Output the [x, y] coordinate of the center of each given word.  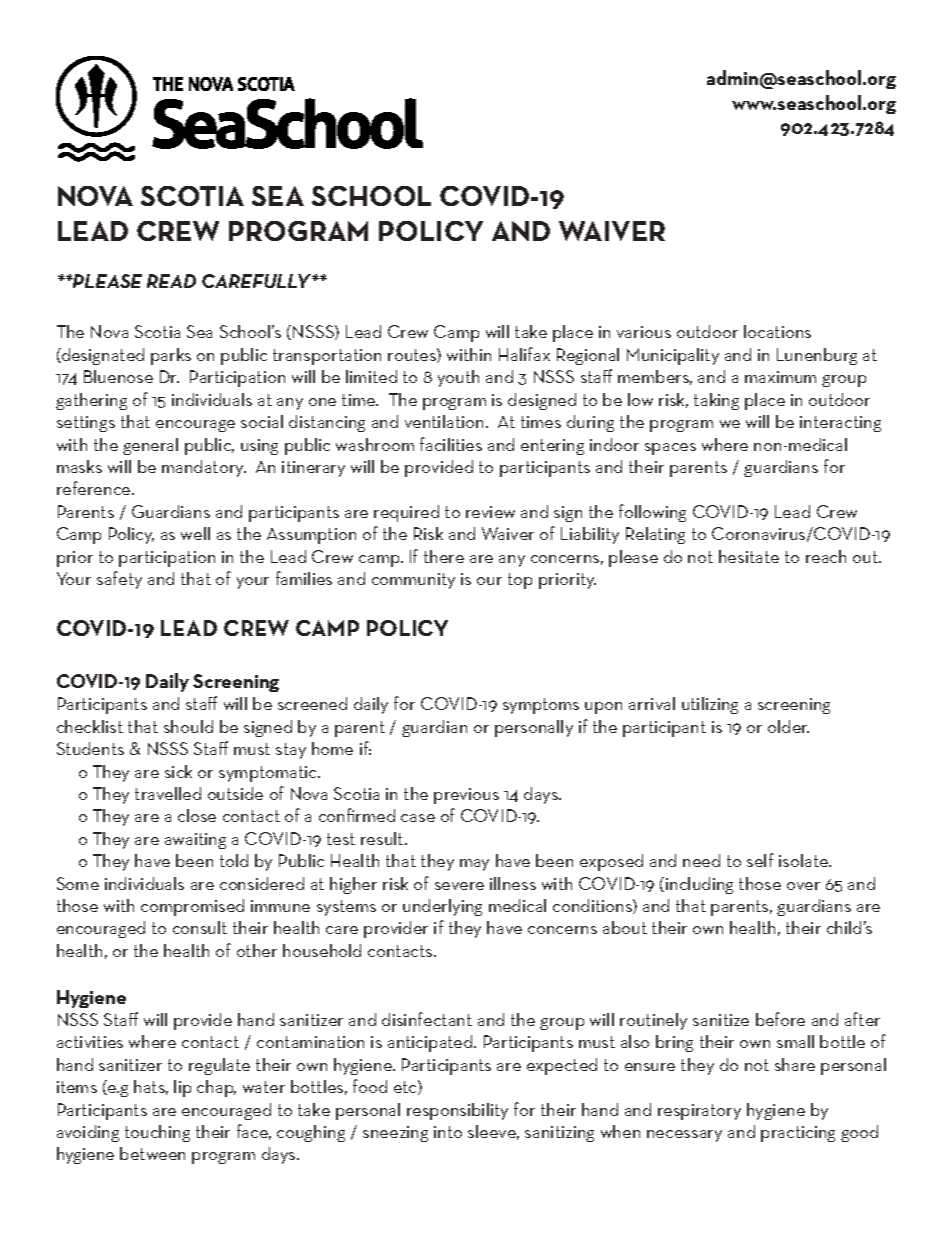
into [448, 1132]
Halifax [524, 354]
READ [171, 281]
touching [157, 1133]
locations [777, 331]
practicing [798, 1134]
